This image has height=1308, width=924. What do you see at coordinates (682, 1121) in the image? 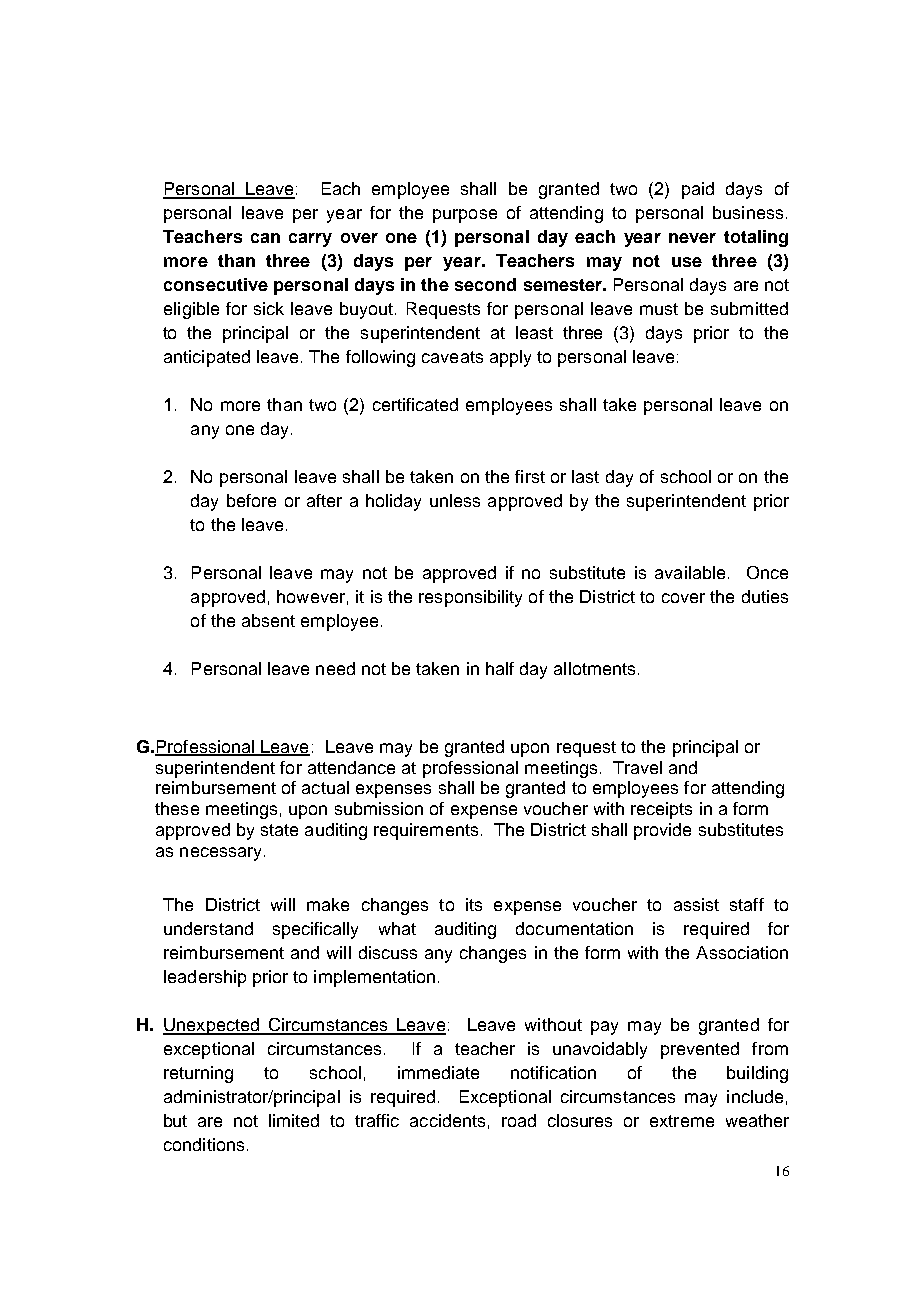
I see `extreme` at bounding box center [682, 1121].
